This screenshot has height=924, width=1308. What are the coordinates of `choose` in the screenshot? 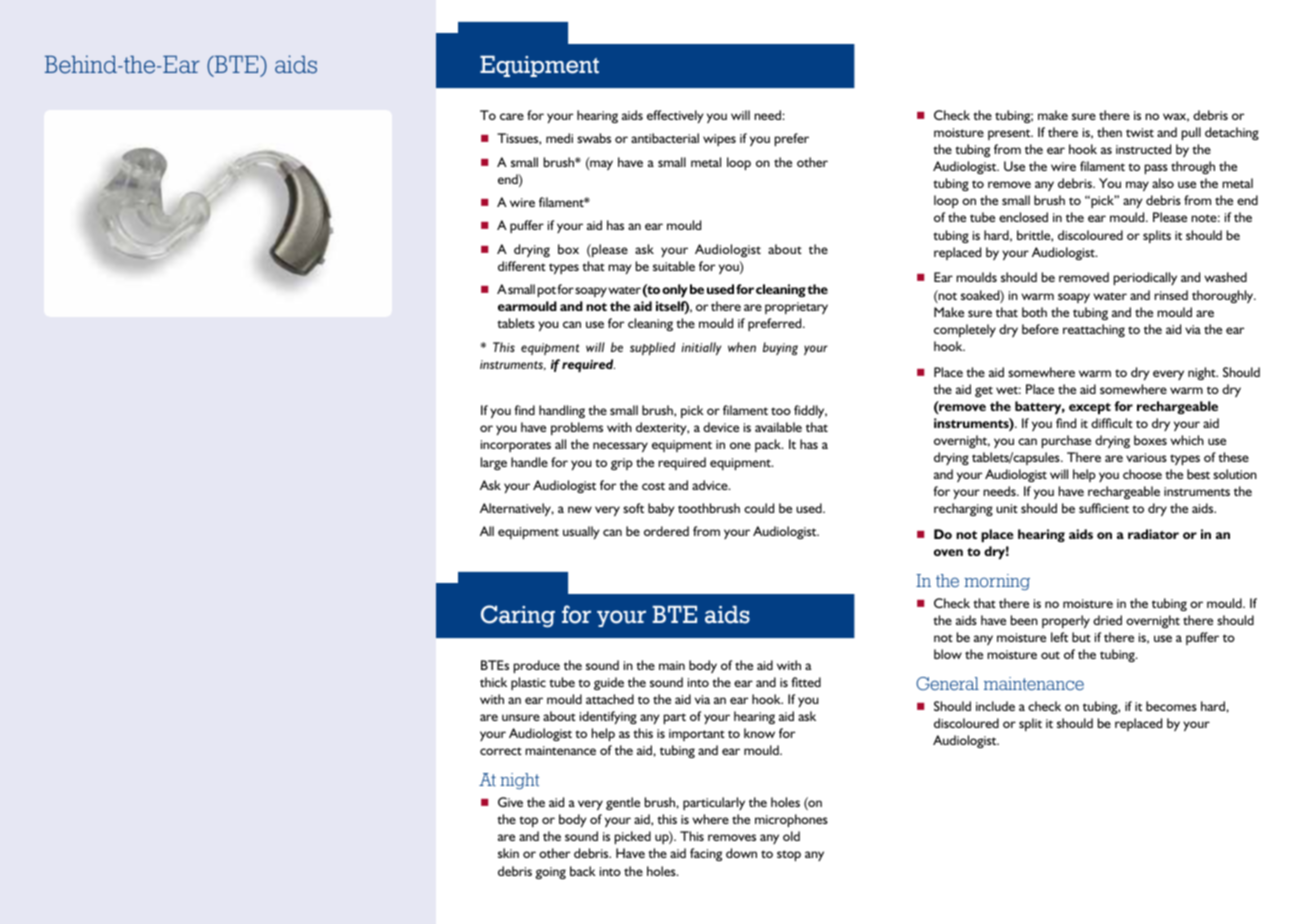 It's located at (1142, 474).
